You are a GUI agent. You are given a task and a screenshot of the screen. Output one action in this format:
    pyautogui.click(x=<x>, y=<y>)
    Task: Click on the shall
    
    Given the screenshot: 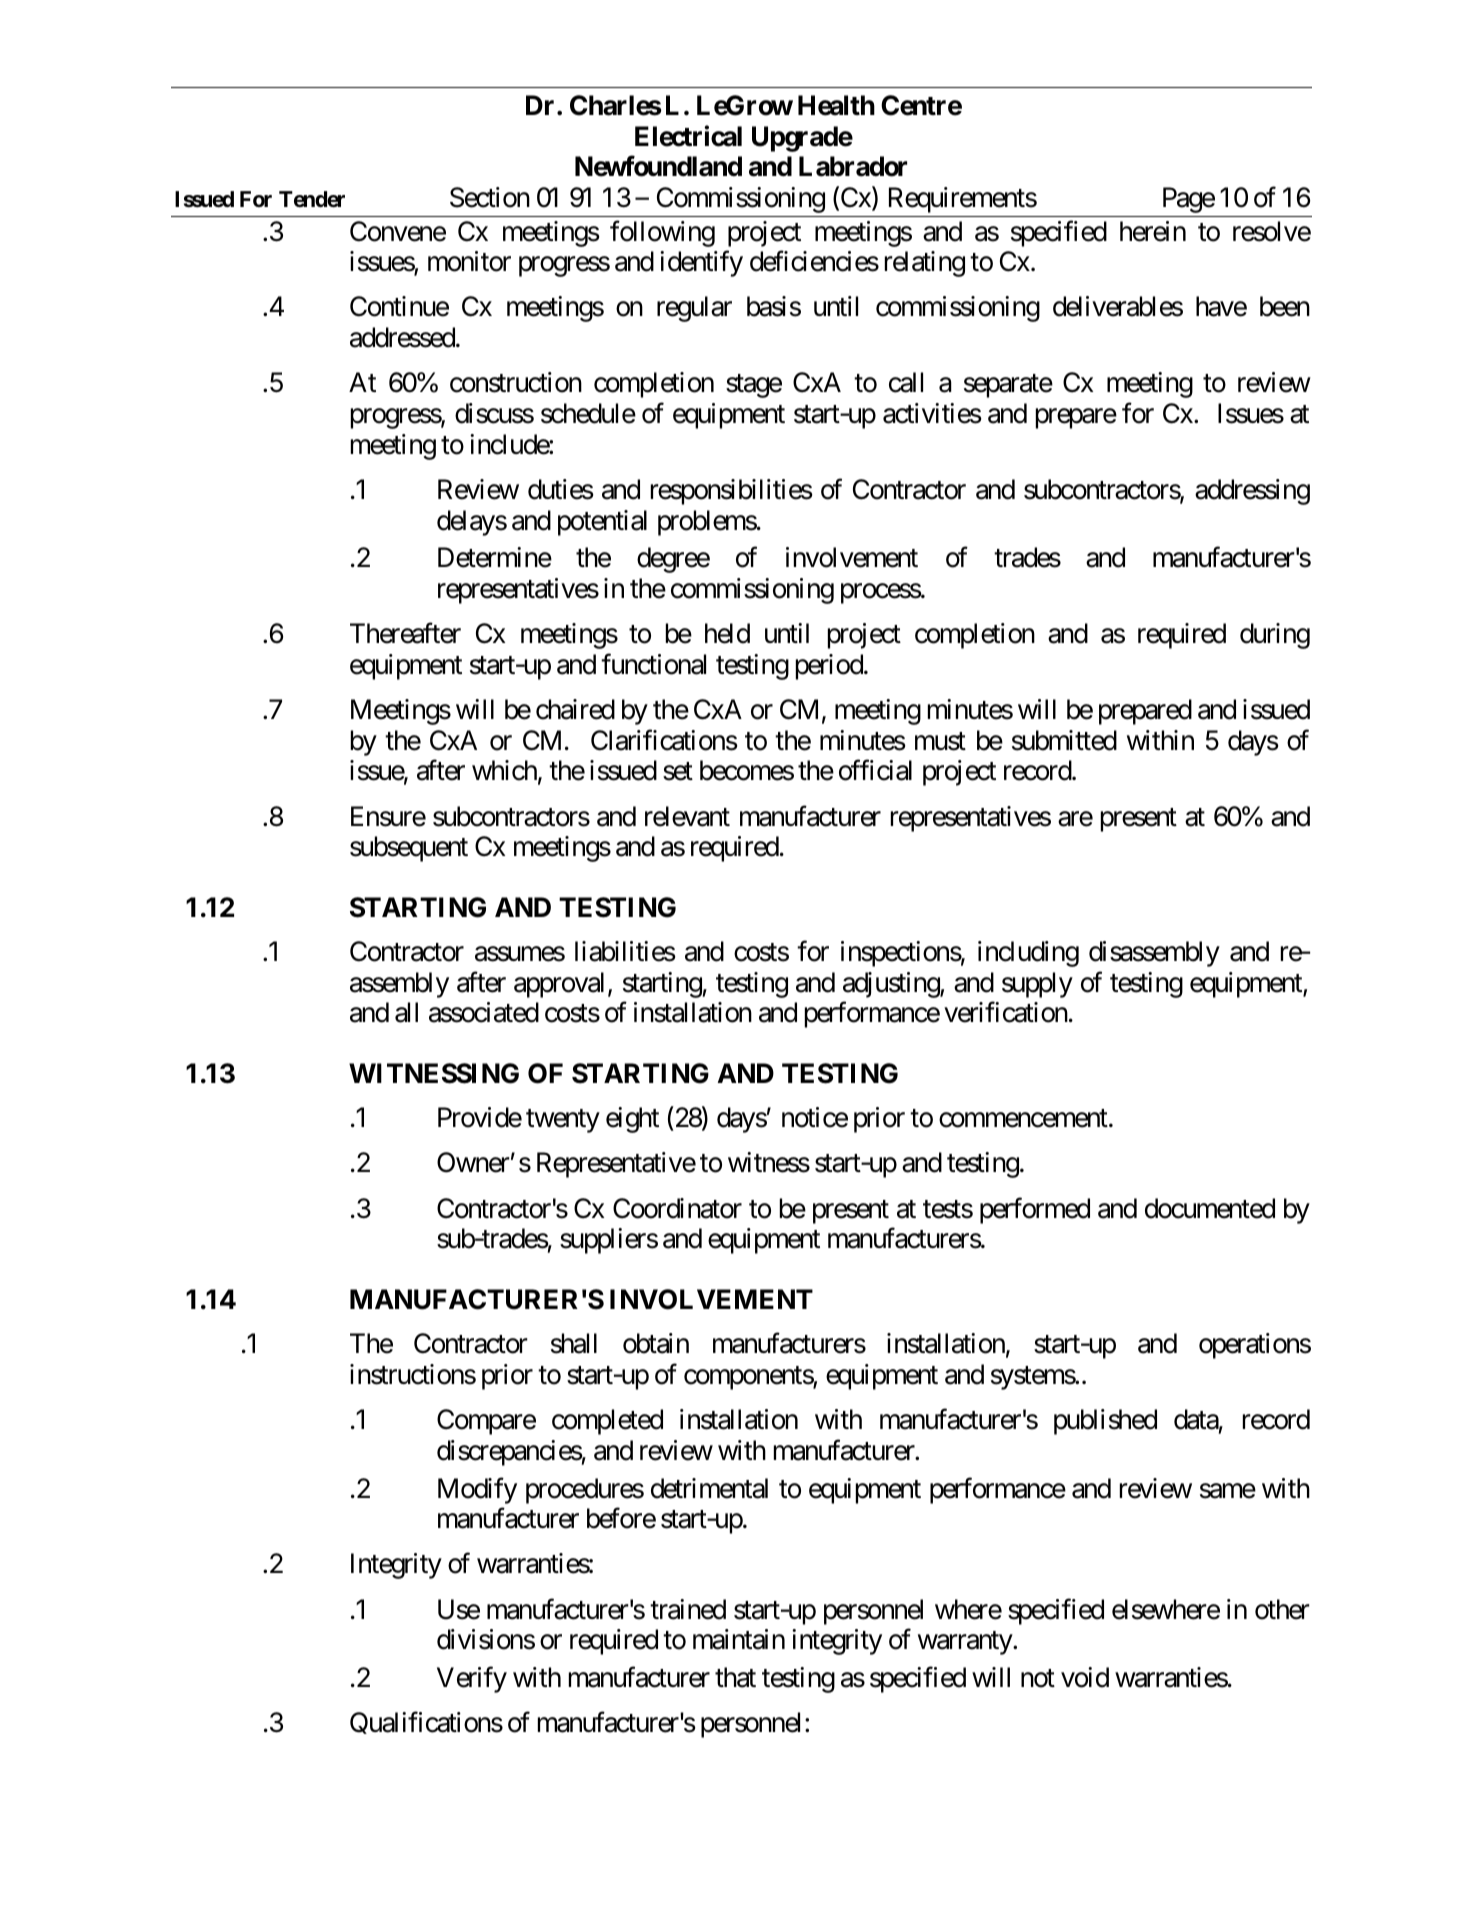 What is the action you would take?
    pyautogui.click(x=574, y=1343)
